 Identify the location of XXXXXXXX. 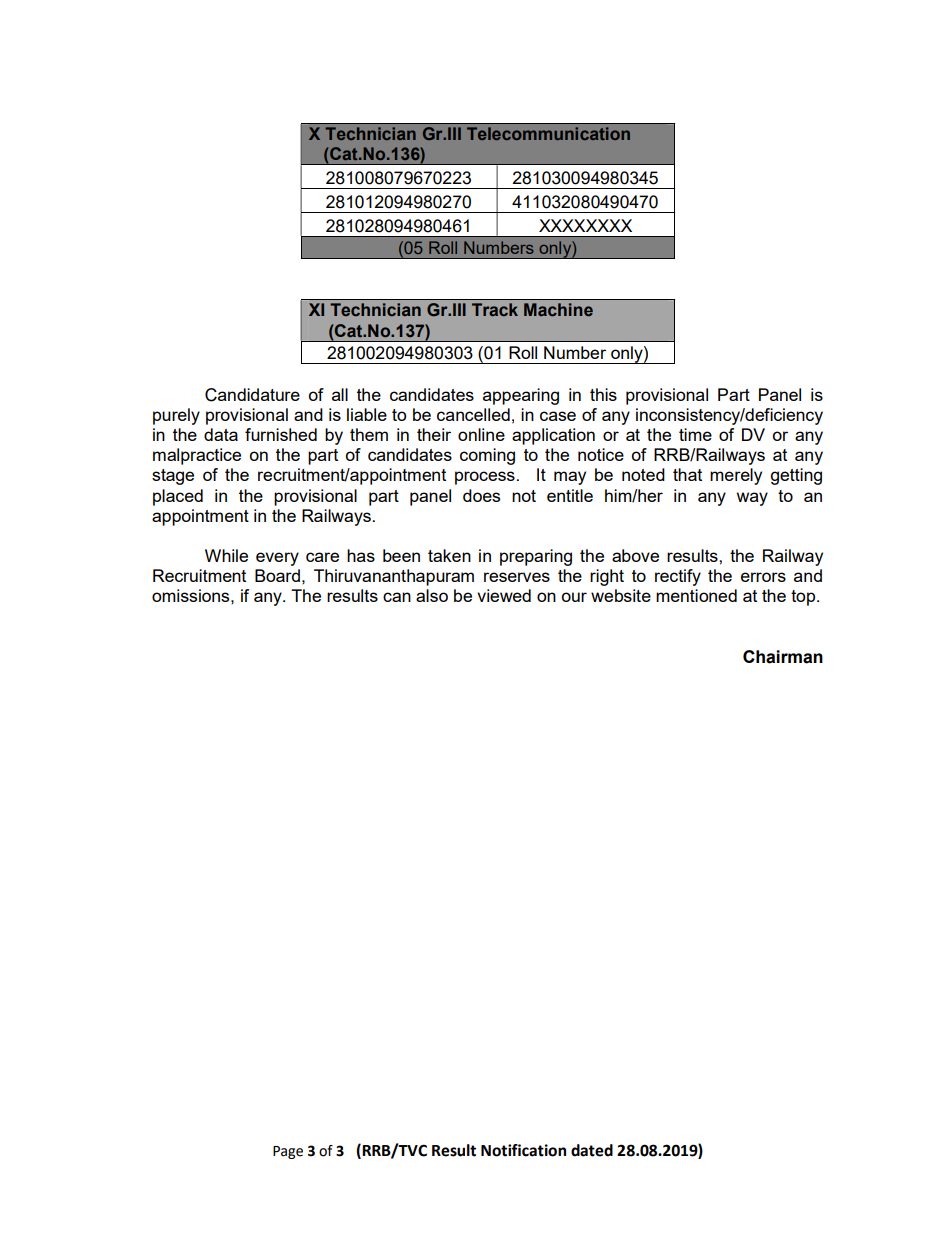
(585, 225).
